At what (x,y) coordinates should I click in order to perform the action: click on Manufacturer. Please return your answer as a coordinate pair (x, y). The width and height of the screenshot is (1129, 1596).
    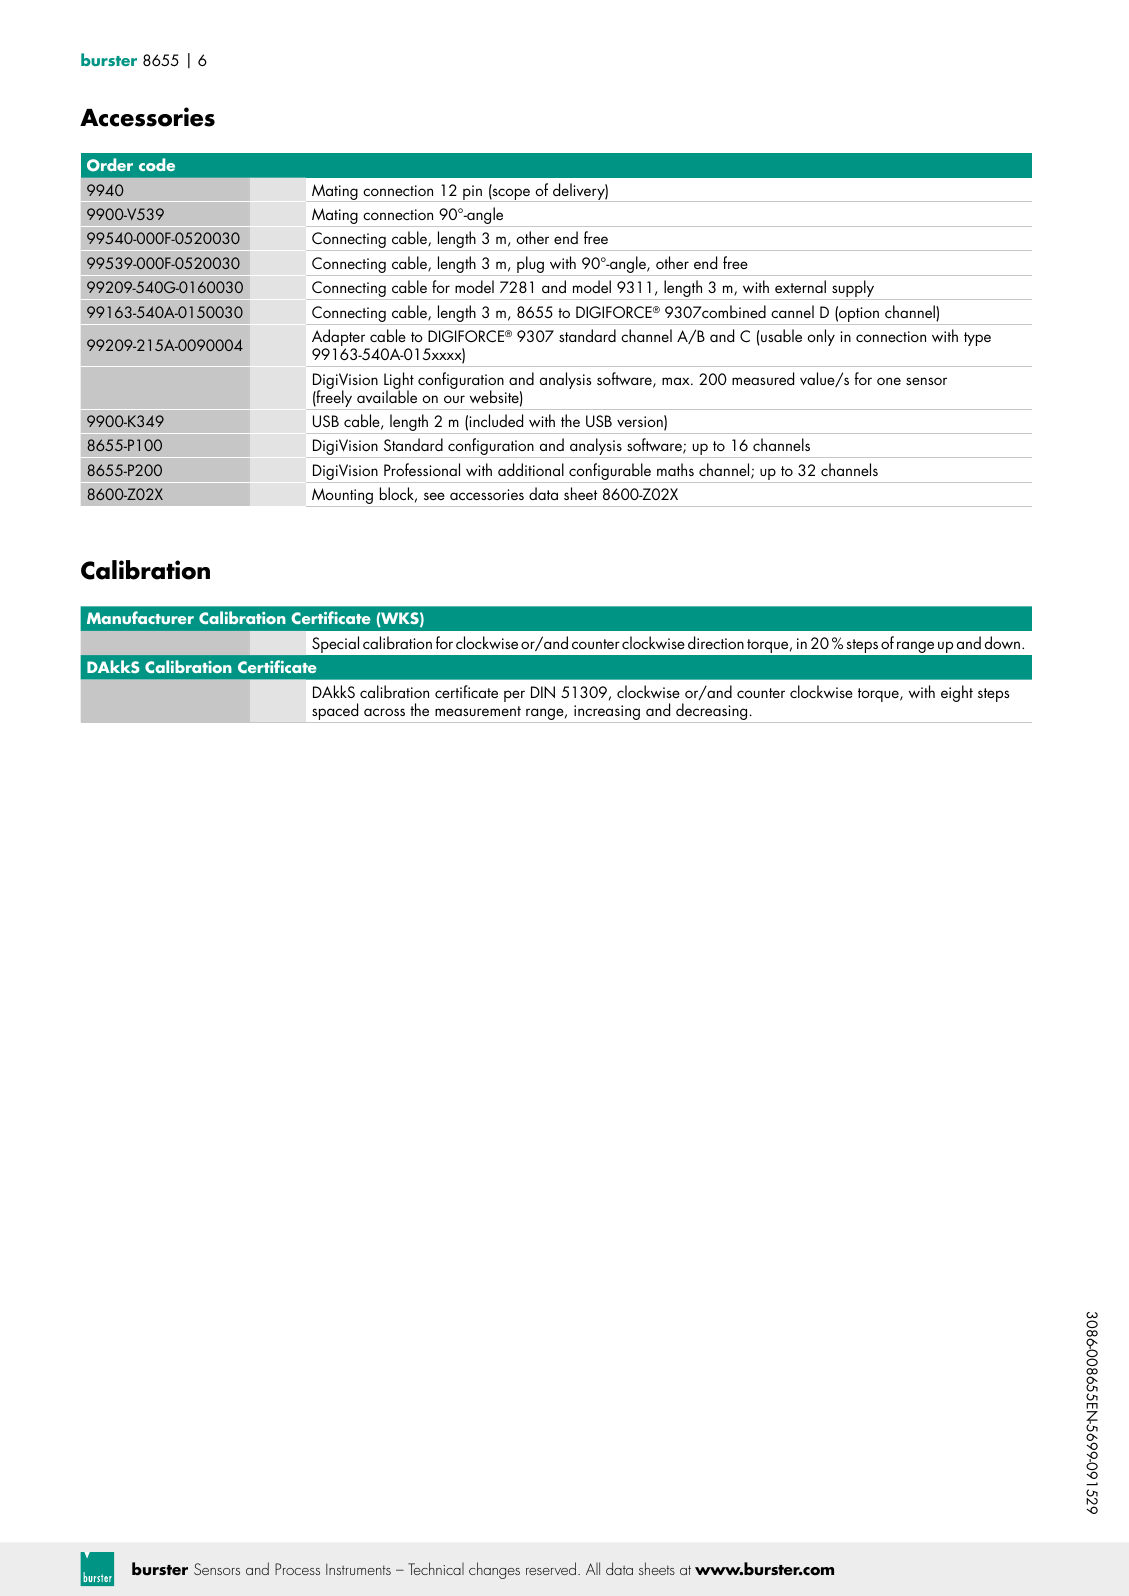
    Looking at the image, I should click on (140, 617).
